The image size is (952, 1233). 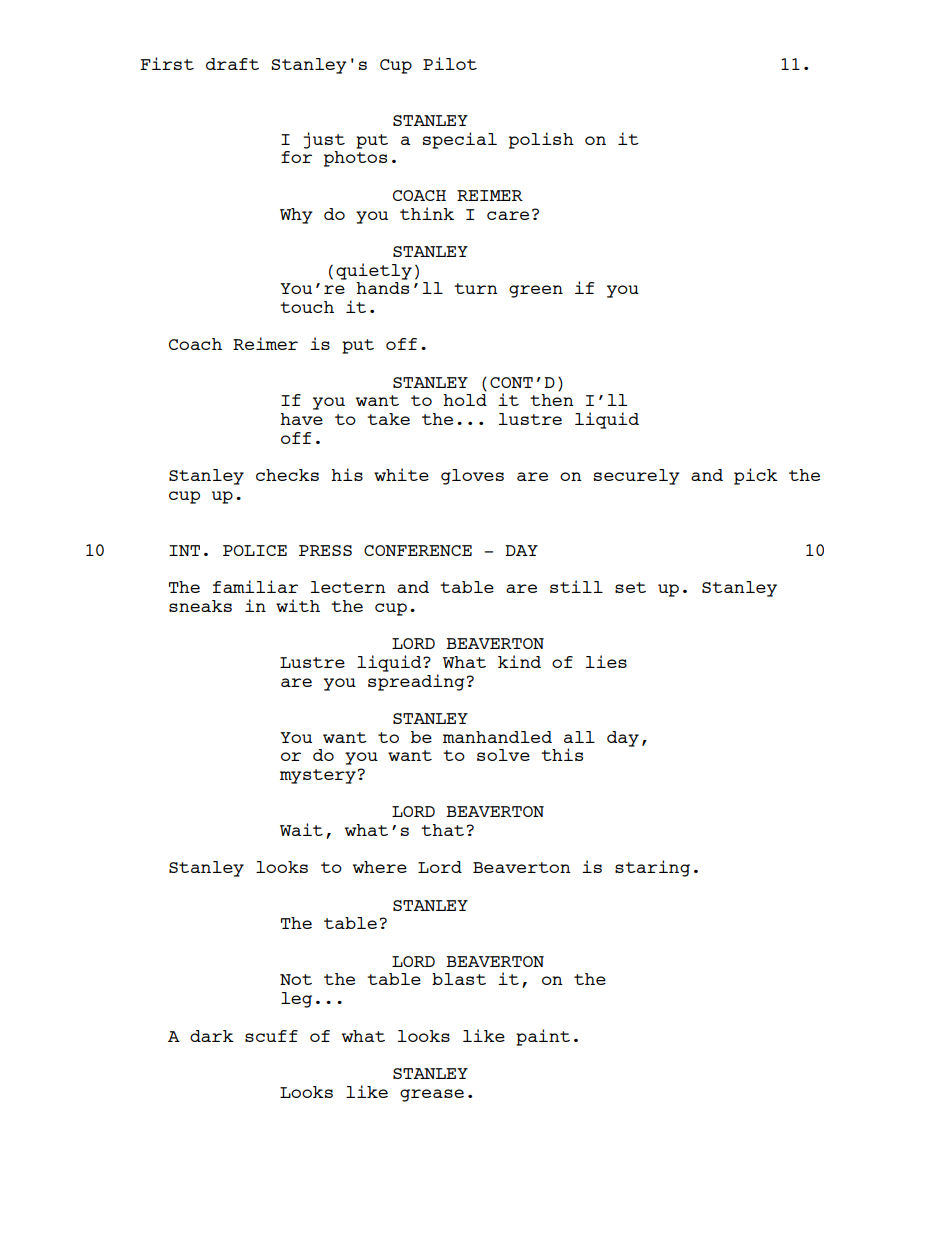 What do you see at coordinates (212, 1036) in the screenshot?
I see `dark` at bounding box center [212, 1036].
